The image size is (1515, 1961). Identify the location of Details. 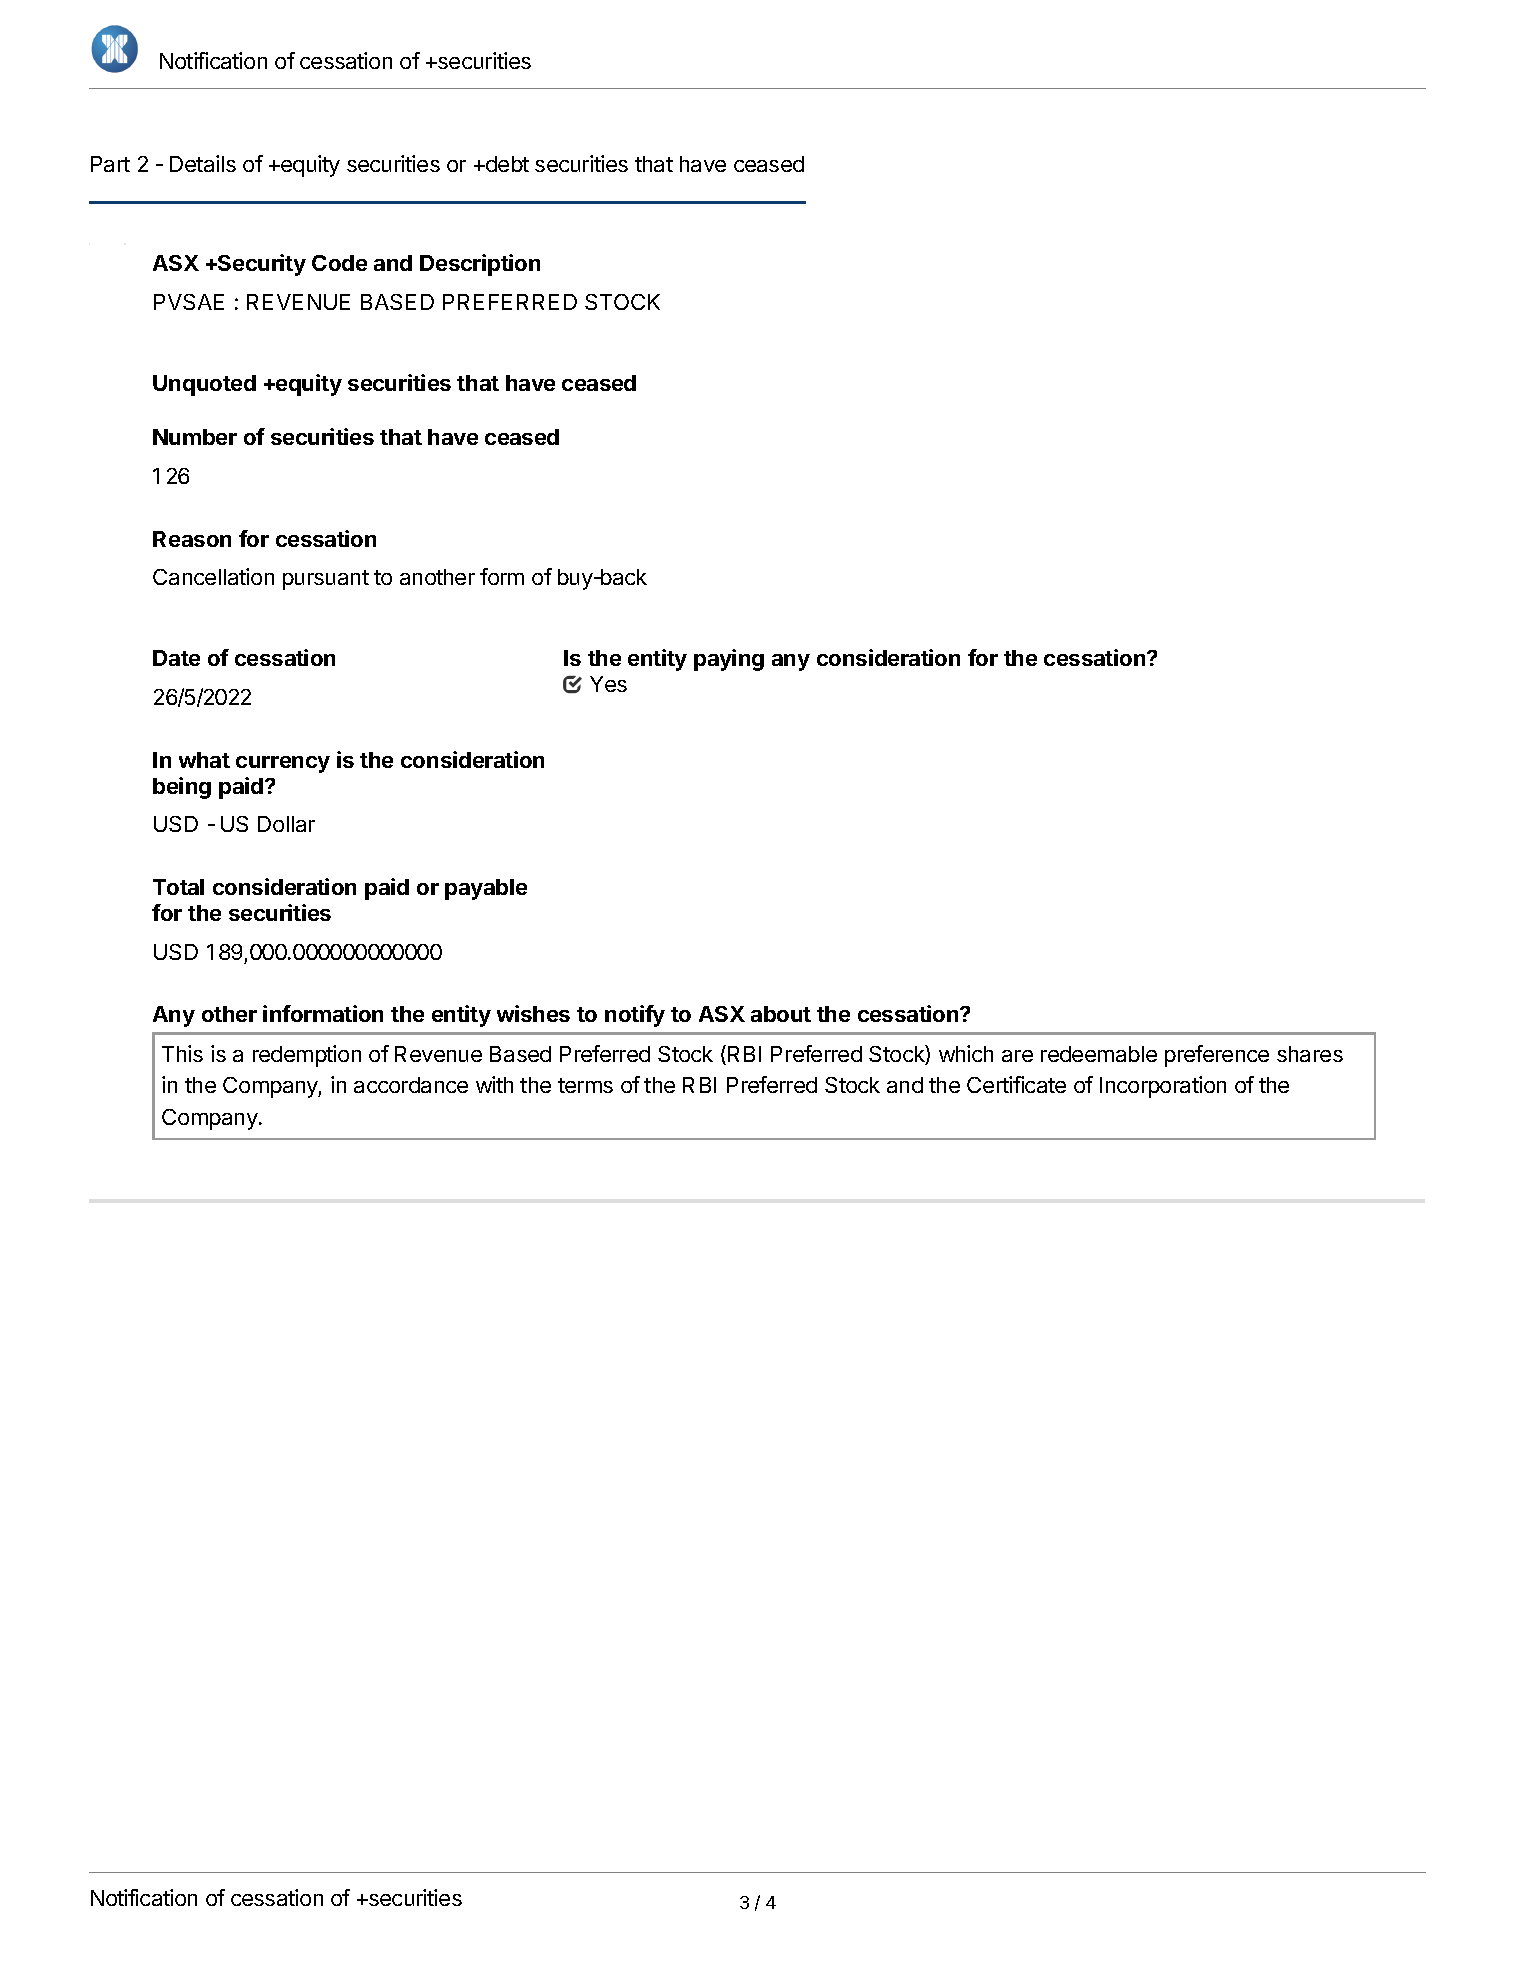
(203, 163).
